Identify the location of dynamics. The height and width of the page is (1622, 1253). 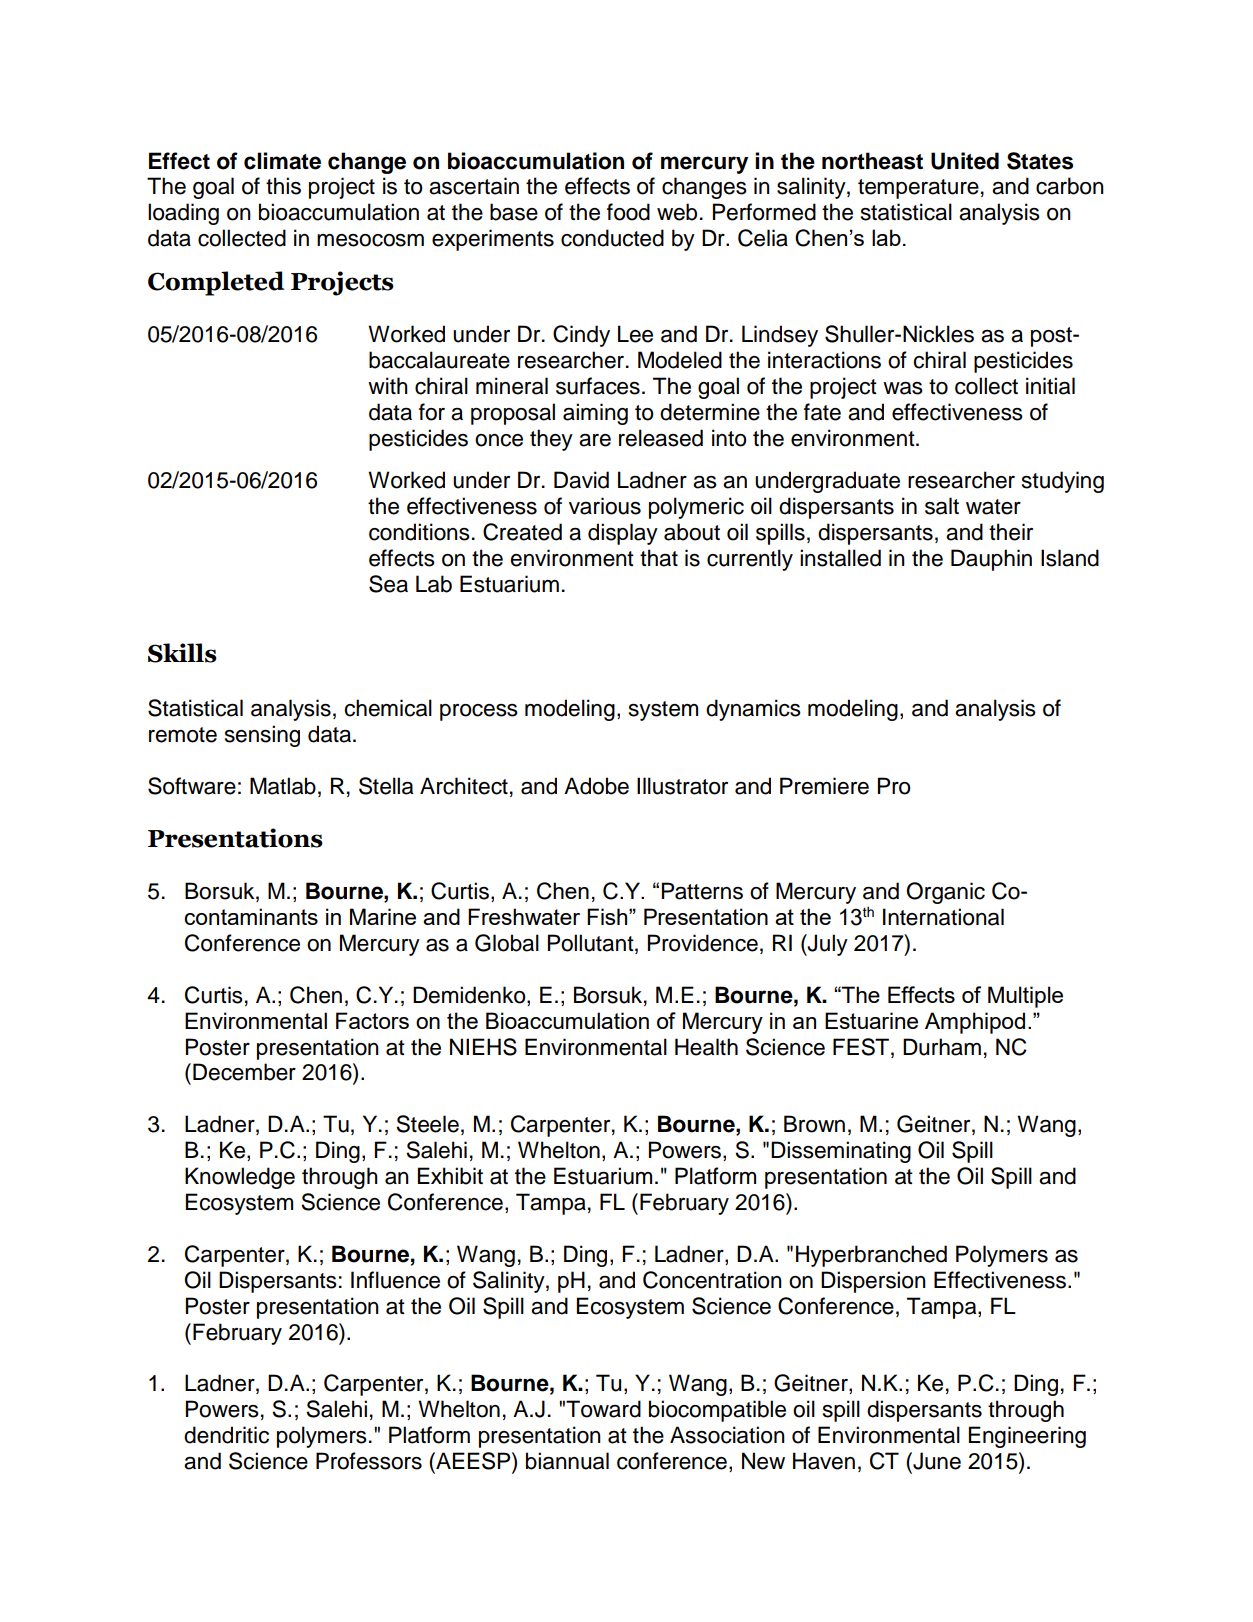
(753, 710).
